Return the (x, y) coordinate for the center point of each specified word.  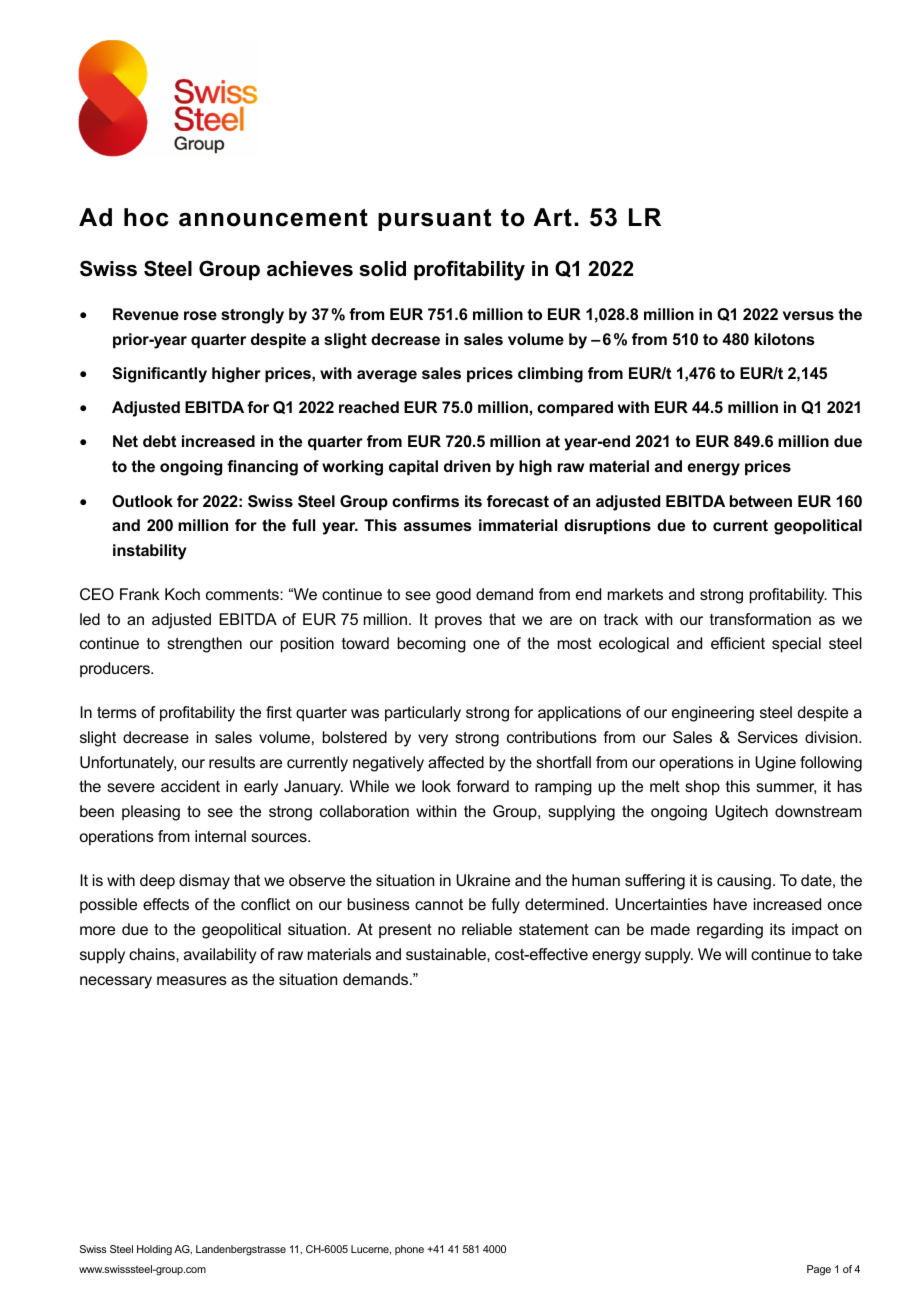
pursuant (434, 220)
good (453, 596)
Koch (182, 594)
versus (808, 315)
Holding (154, 1250)
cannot (439, 904)
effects (166, 904)
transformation (760, 619)
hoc (146, 217)
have (730, 904)
